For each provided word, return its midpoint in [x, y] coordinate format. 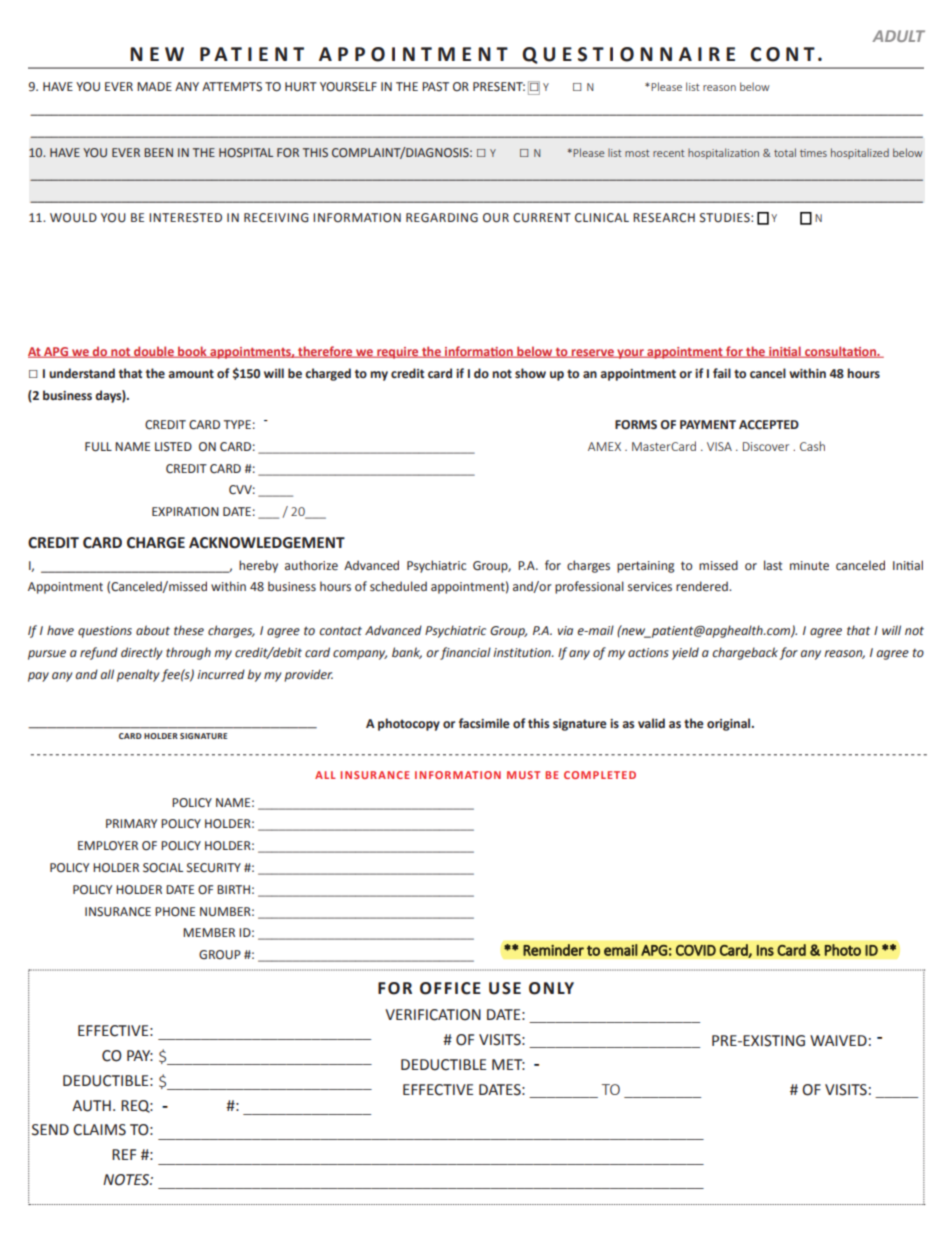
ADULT [898, 36]
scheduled [398, 586]
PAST [435, 86]
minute [809, 566]
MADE [154, 86]
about [153, 630]
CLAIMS [99, 1130]
